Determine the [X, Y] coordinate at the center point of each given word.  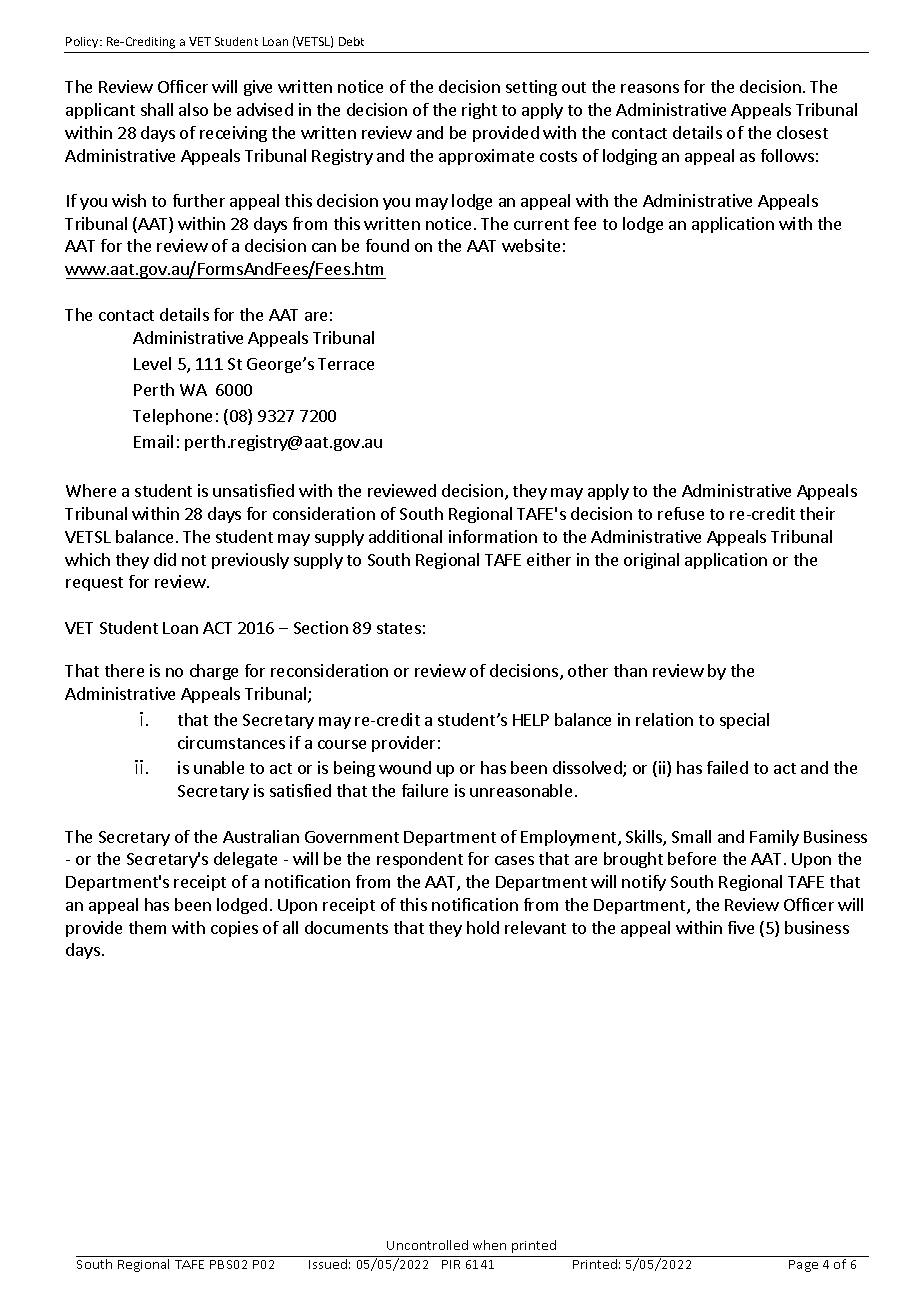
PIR [451, 1264]
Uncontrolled [427, 1245]
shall [157, 109]
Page [803, 1266]
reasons [650, 88]
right [479, 111]
